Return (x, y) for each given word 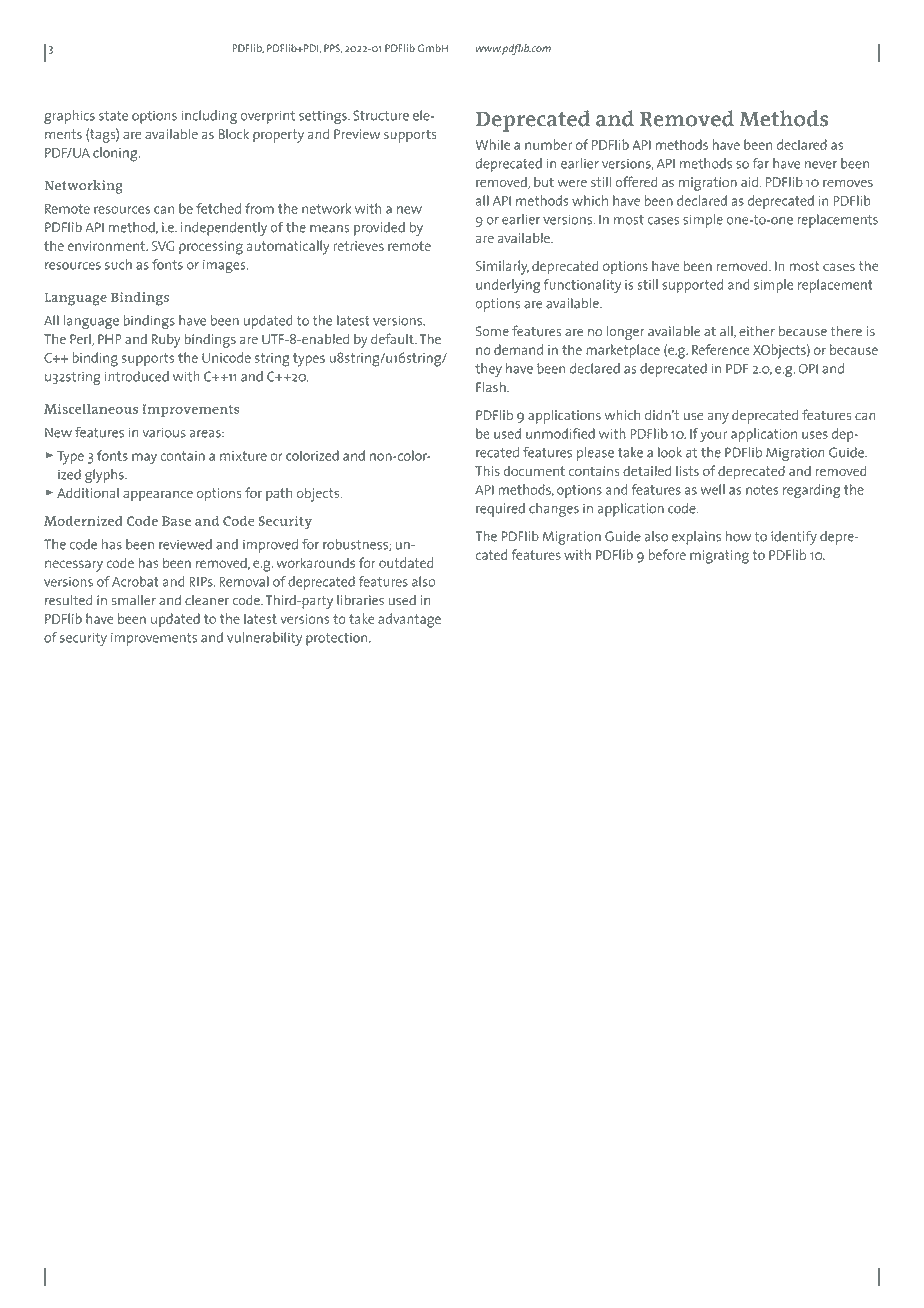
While (493, 144)
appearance (158, 496)
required (500, 510)
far (760, 163)
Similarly (502, 267)
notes (762, 490)
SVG (163, 246)
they (488, 370)
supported (692, 286)
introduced (137, 376)
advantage (409, 620)
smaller (134, 600)
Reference (720, 349)
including (209, 117)
